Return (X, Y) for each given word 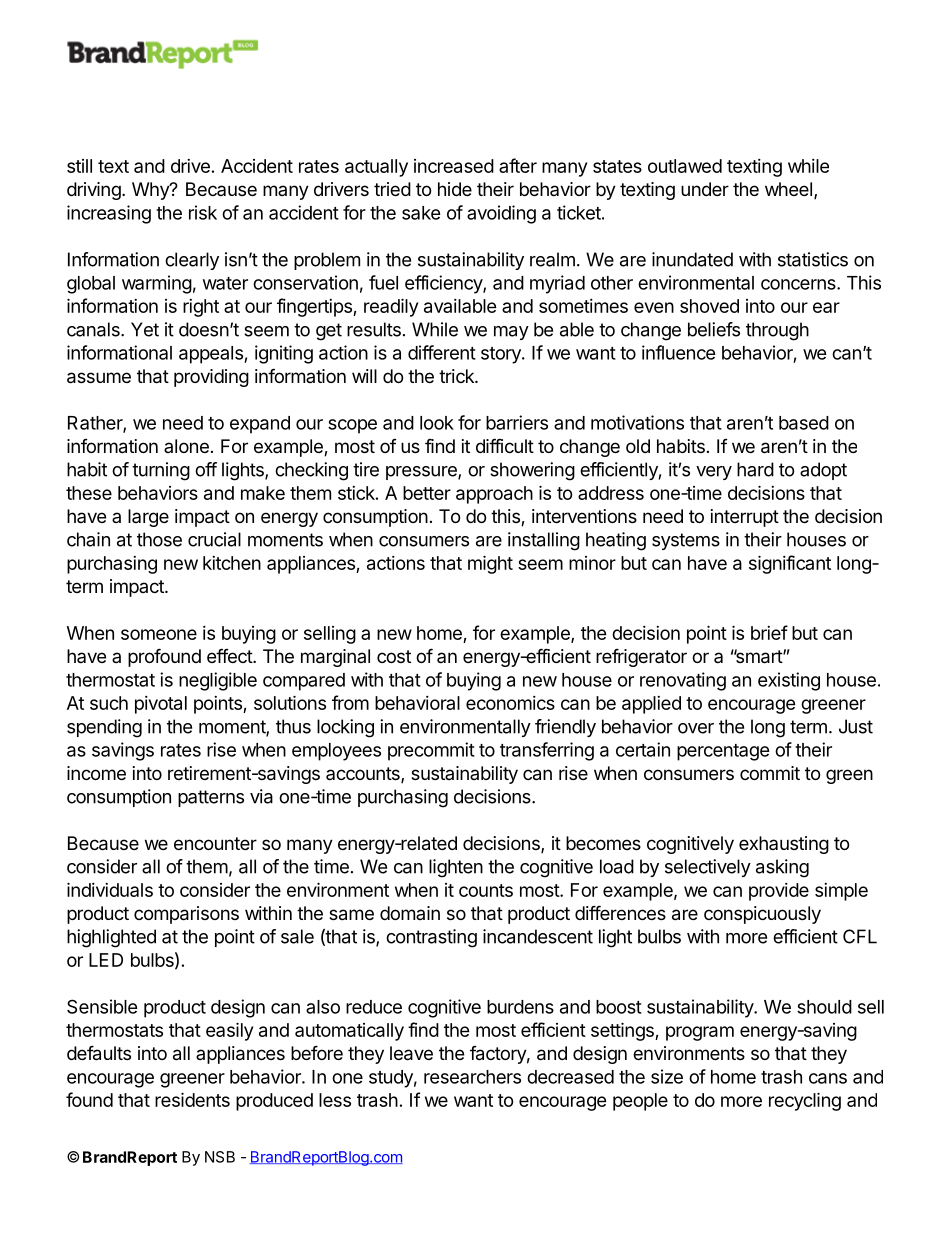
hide (455, 189)
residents (192, 1099)
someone (159, 634)
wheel (788, 189)
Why (151, 191)
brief (769, 632)
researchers (472, 1077)
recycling (805, 1101)
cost (394, 656)
